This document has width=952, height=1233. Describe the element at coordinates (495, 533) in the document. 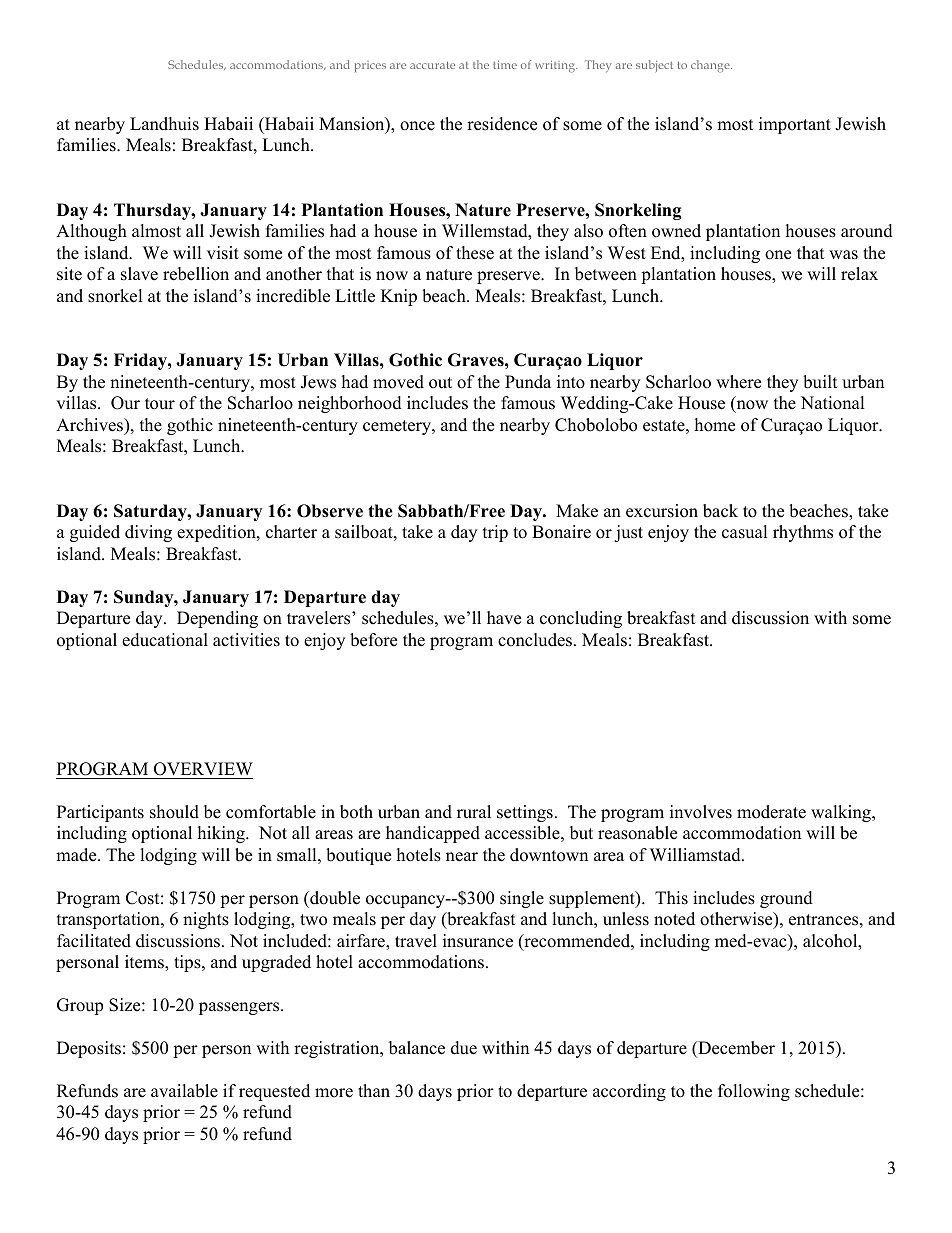

I see `trip` at that location.
